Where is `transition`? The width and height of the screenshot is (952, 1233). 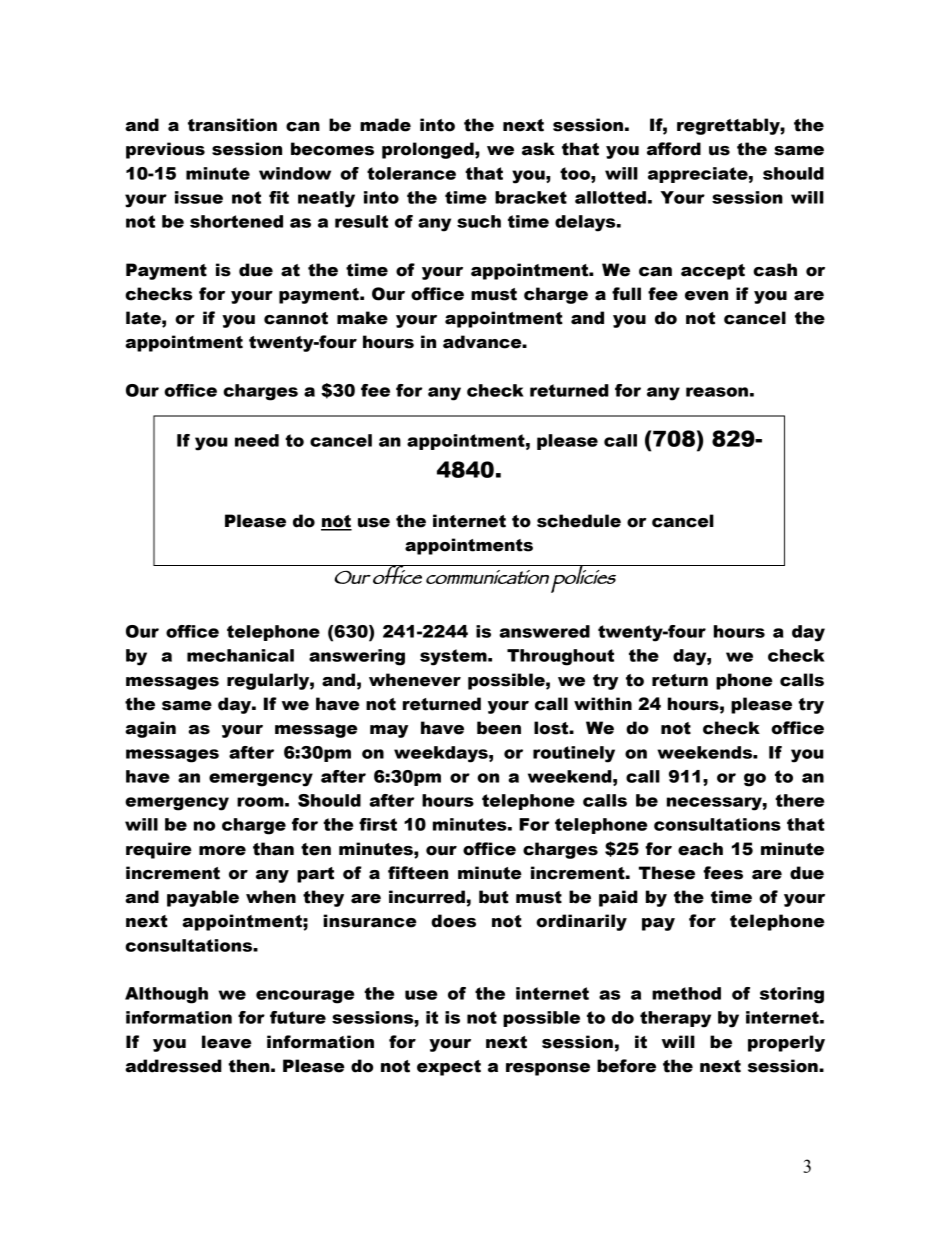 transition is located at coordinates (232, 125).
